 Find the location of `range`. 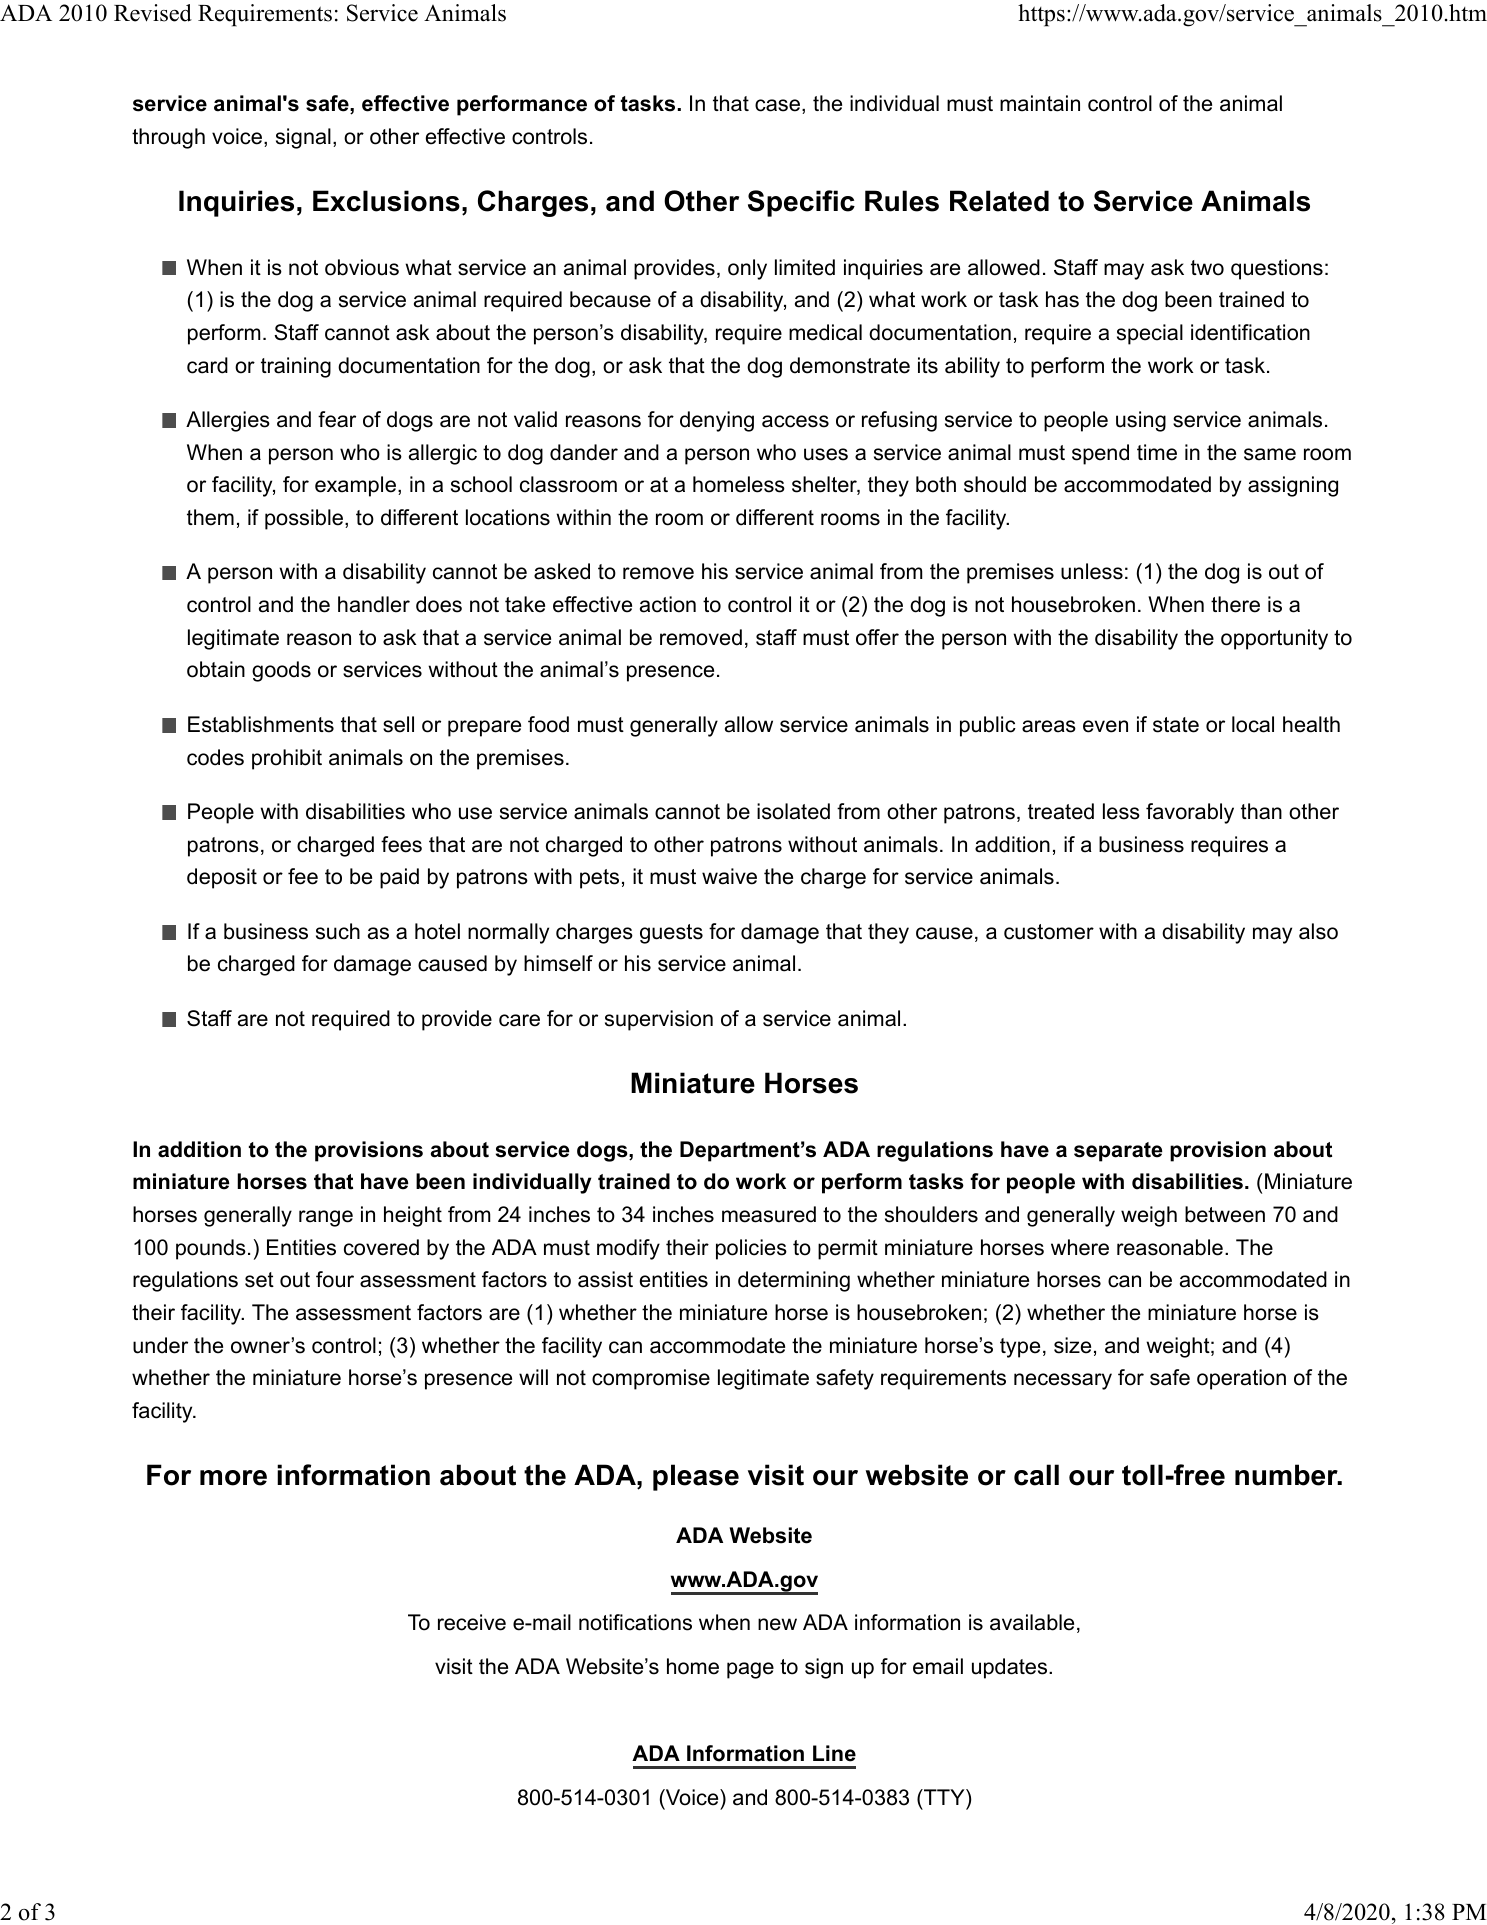

range is located at coordinates (326, 1218).
